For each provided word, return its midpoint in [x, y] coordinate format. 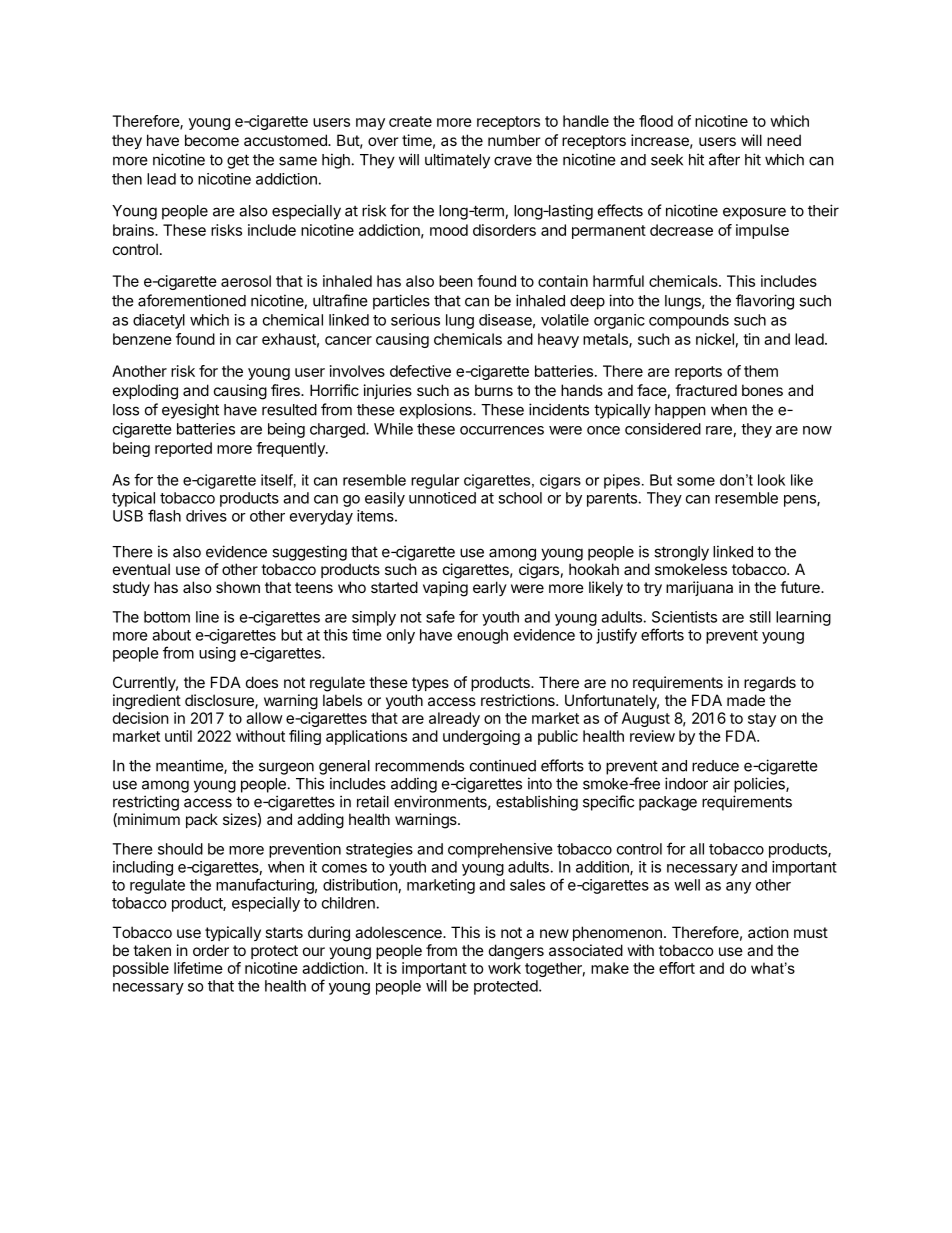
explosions [437, 411]
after [724, 159]
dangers [516, 952]
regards [770, 684]
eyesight [190, 411]
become [212, 140]
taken [152, 950]
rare [719, 430]
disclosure [220, 701]
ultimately [457, 161]
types [430, 684]
